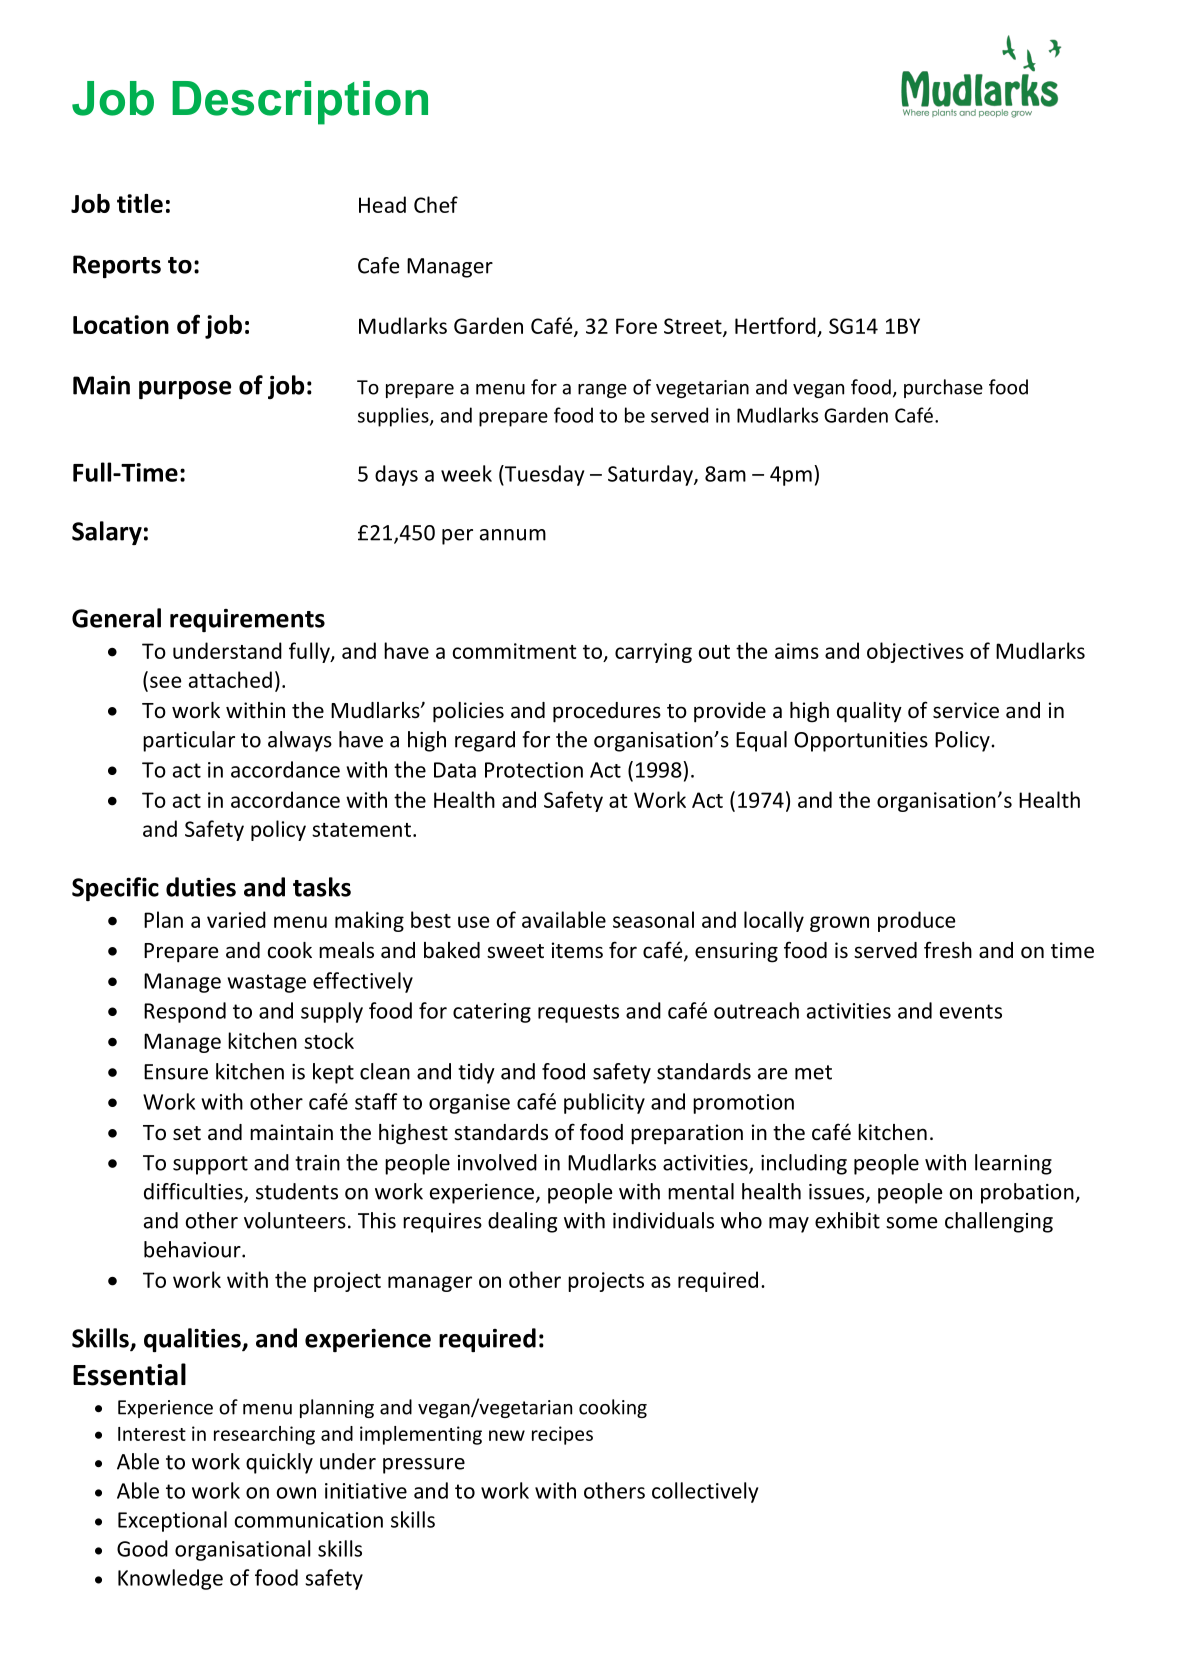 The image size is (1180, 1670). What do you see at coordinates (247, 620) in the screenshot?
I see `requirements` at bounding box center [247, 620].
